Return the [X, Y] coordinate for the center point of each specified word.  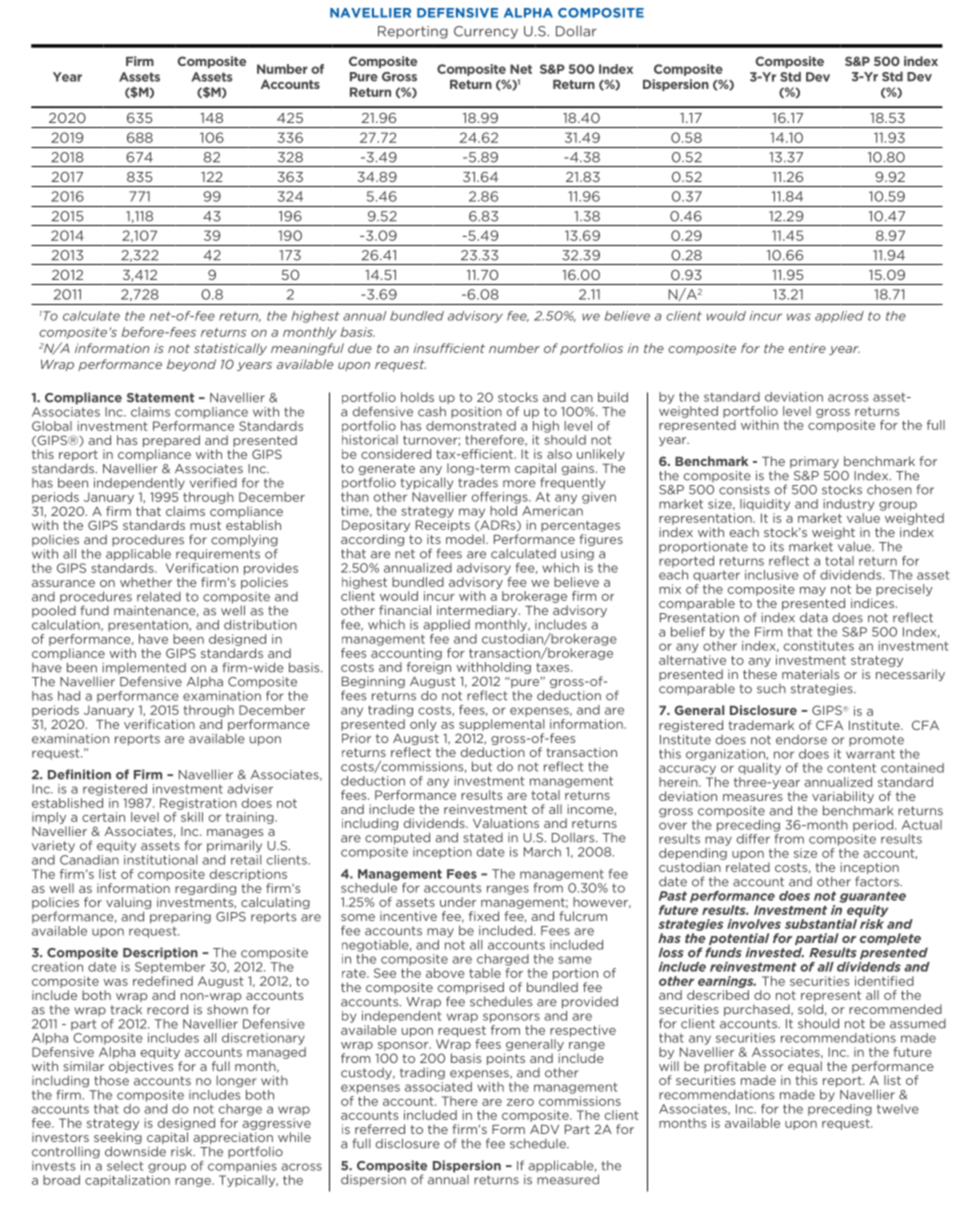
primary [814, 462]
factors [878, 881]
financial [405, 610]
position [476, 412]
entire [807, 348]
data [814, 617]
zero [520, 1102]
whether [146, 582]
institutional [160, 858]
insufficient [449, 348]
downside [135, 1151]
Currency [486, 32]
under [458, 902]
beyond [191, 365]
